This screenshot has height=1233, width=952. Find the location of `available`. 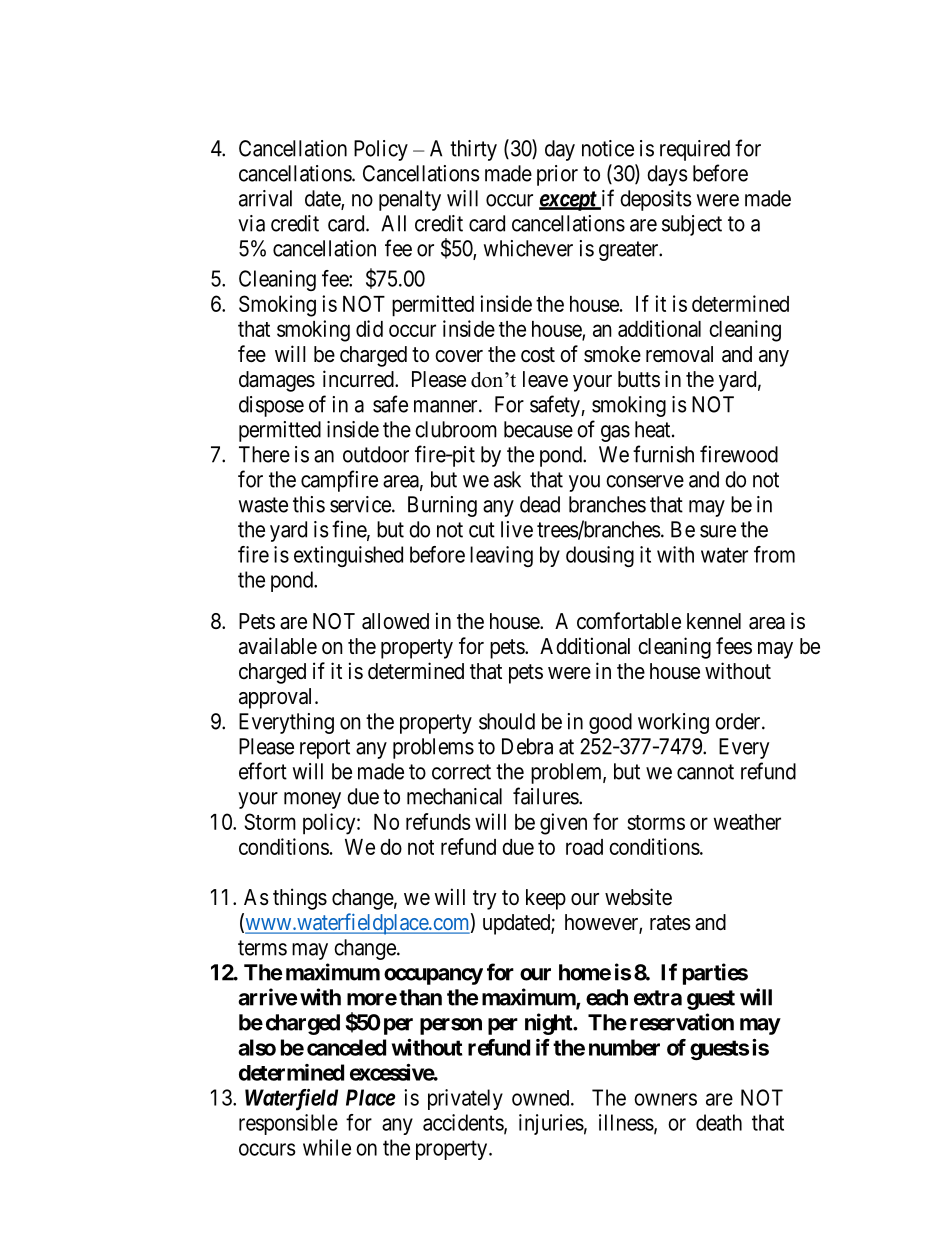

available is located at coordinates (278, 646).
